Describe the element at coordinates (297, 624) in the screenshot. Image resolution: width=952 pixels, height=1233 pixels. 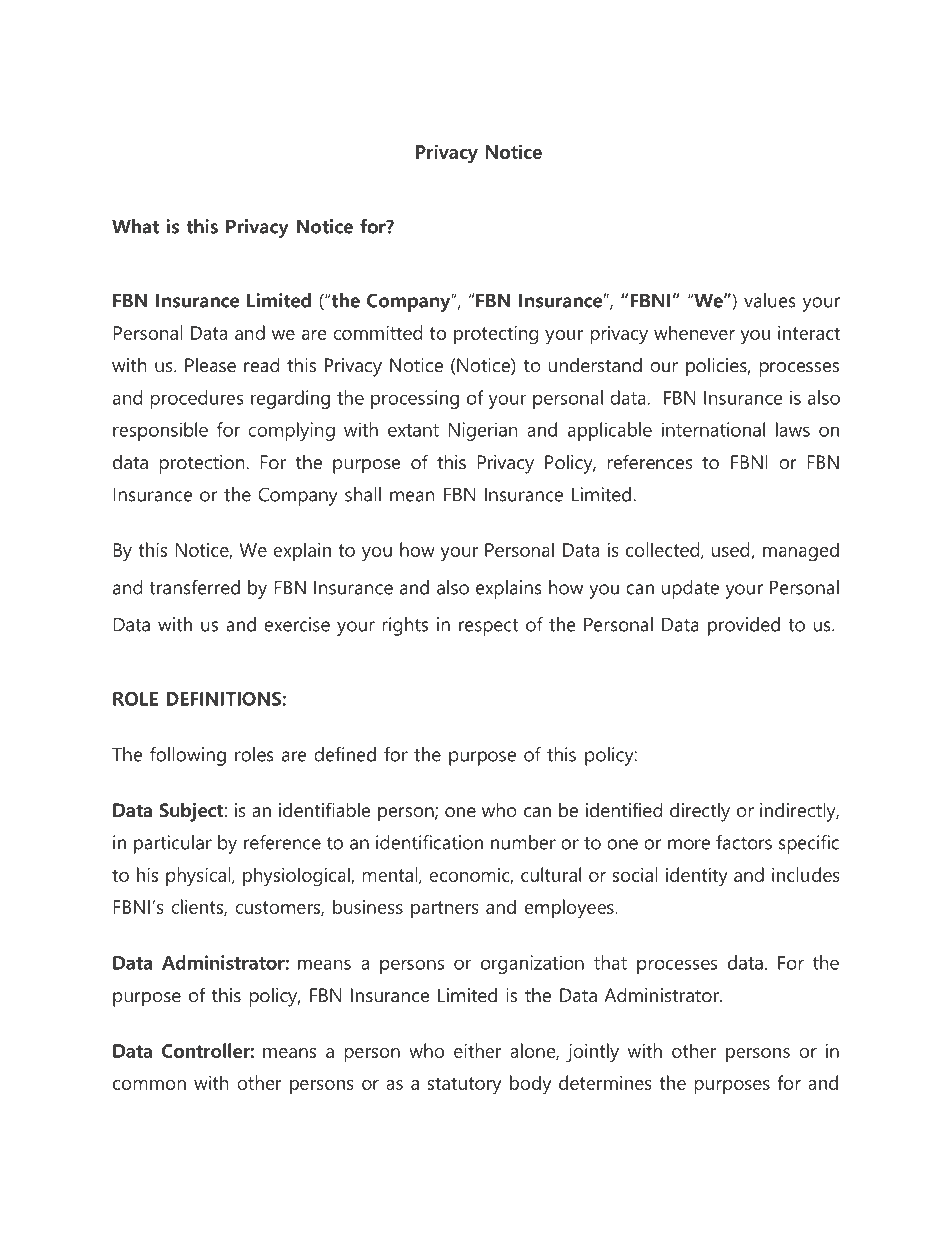
I see `exercise` at that location.
